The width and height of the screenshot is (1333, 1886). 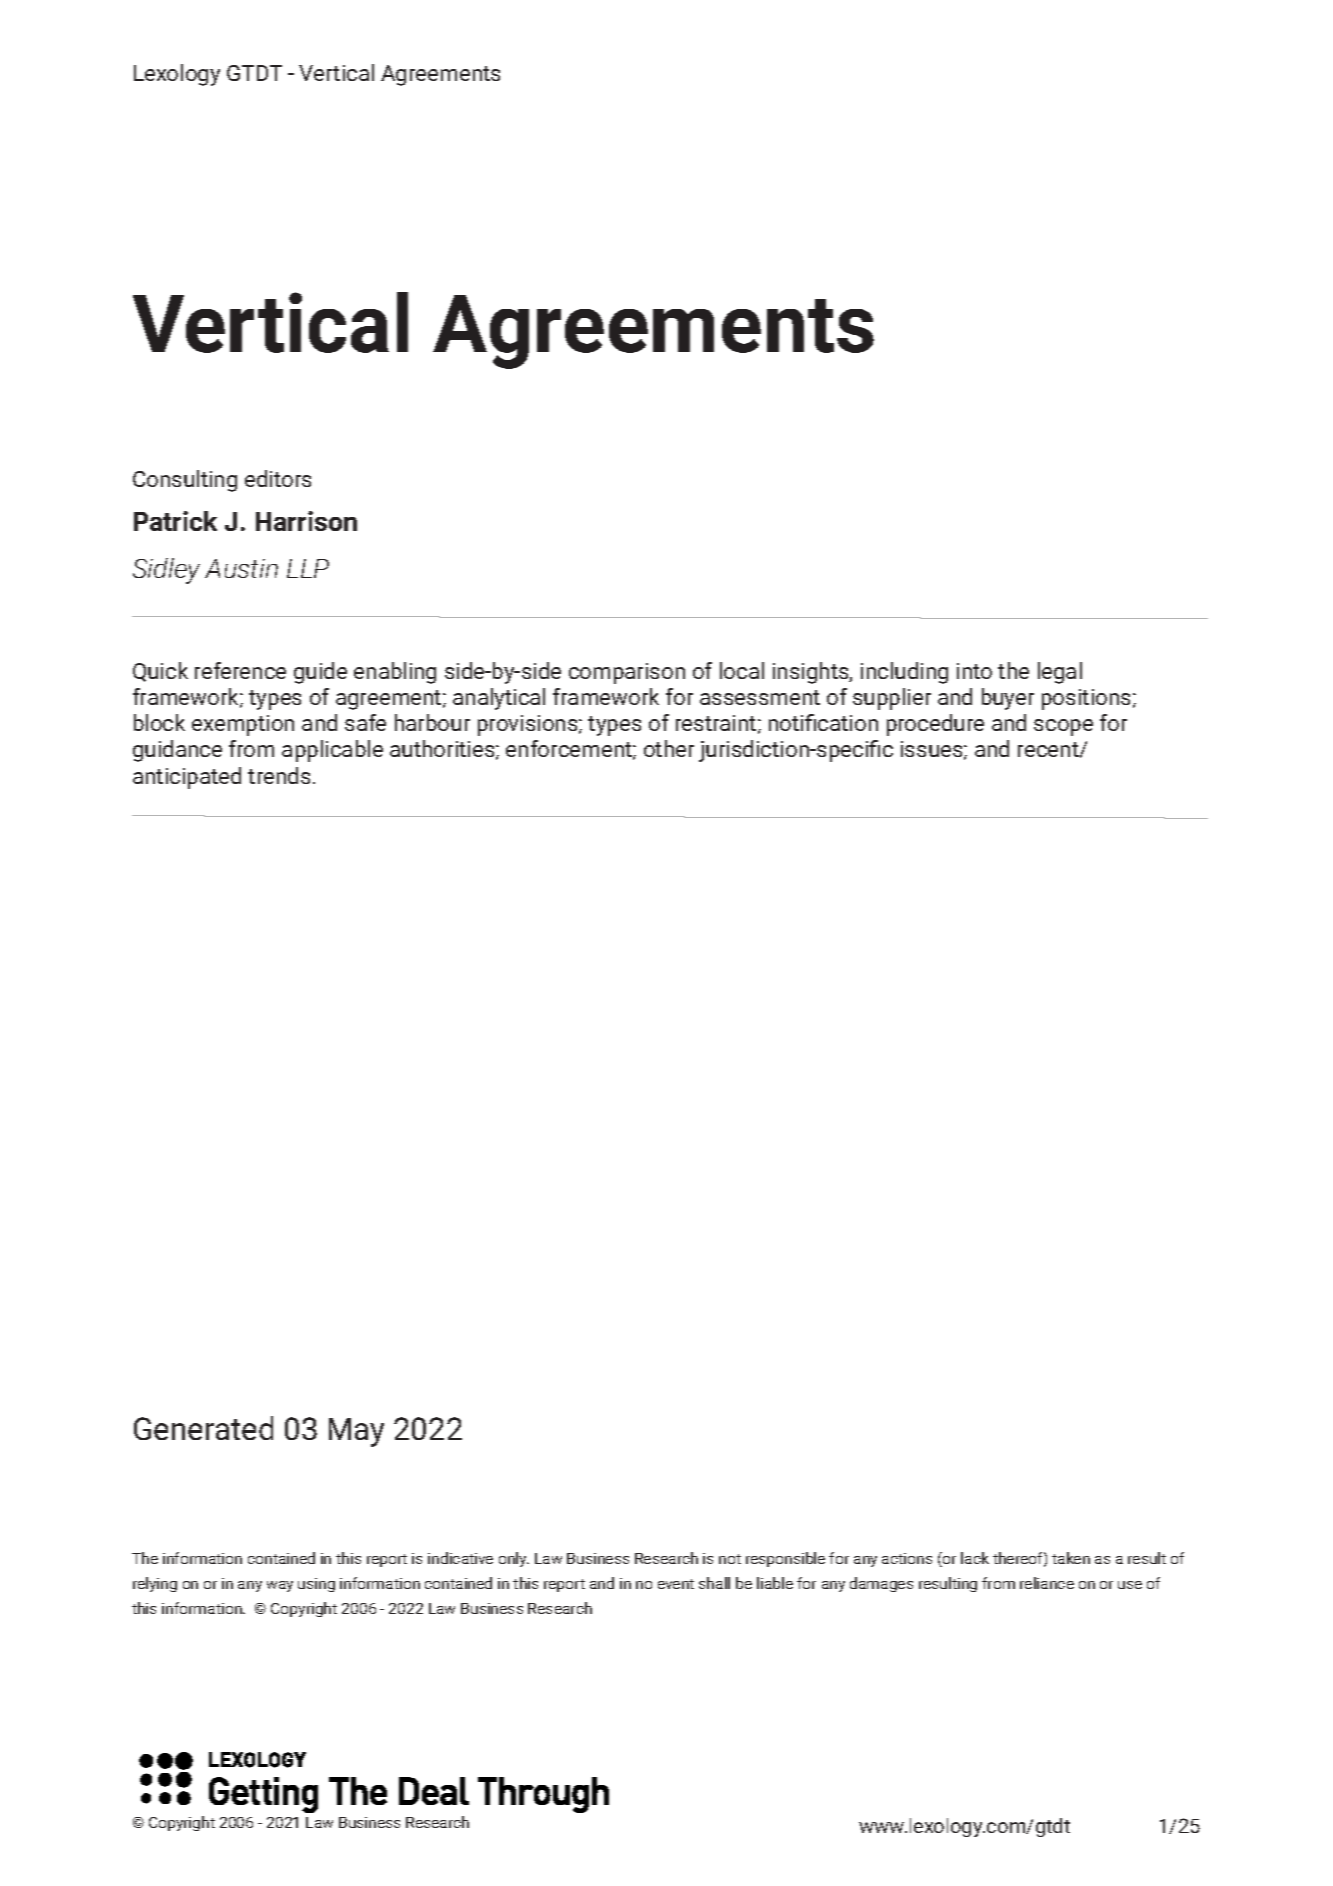 What do you see at coordinates (627, 673) in the screenshot?
I see `comparison` at bounding box center [627, 673].
